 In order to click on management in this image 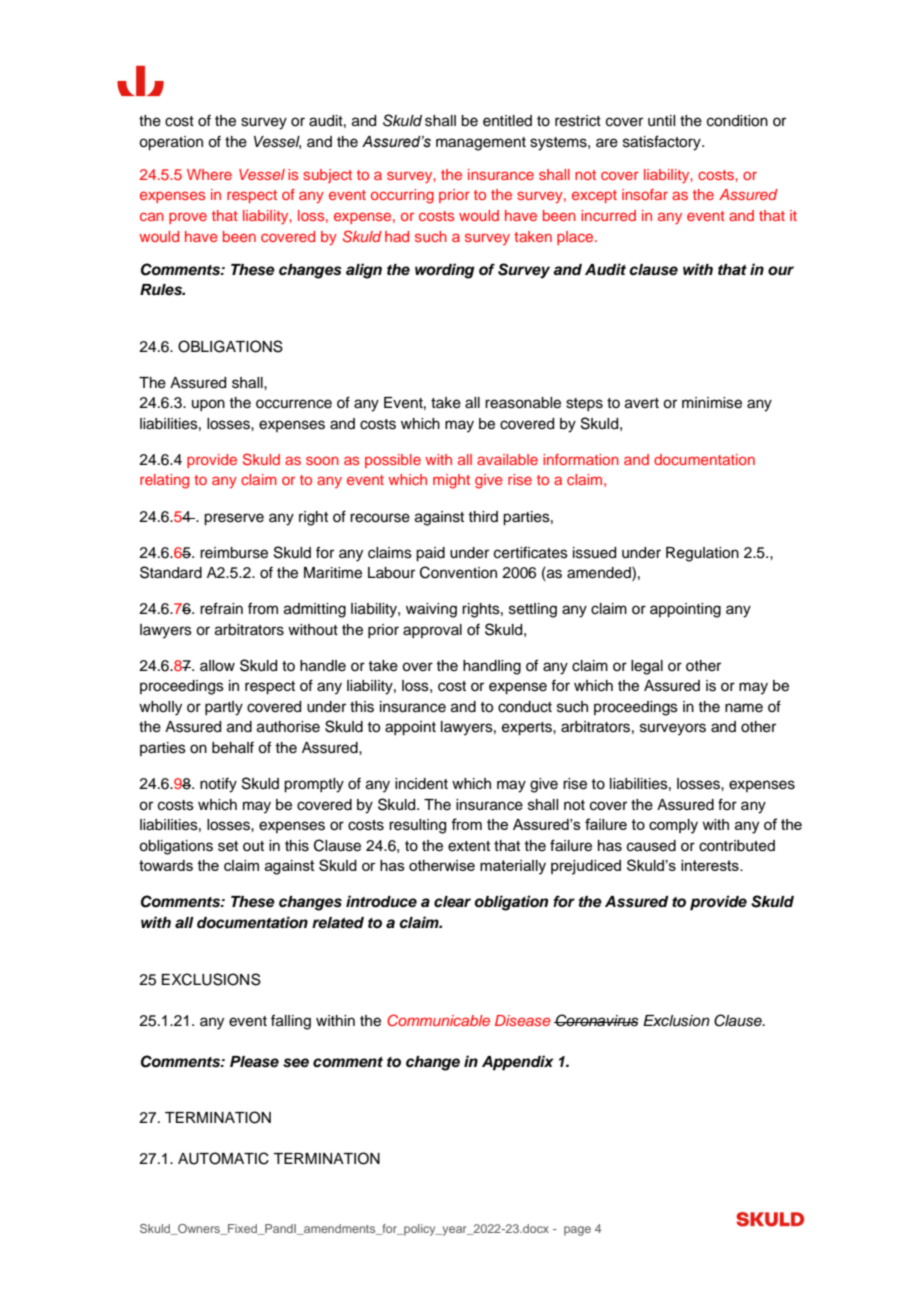, I will do `click(481, 144)`.
